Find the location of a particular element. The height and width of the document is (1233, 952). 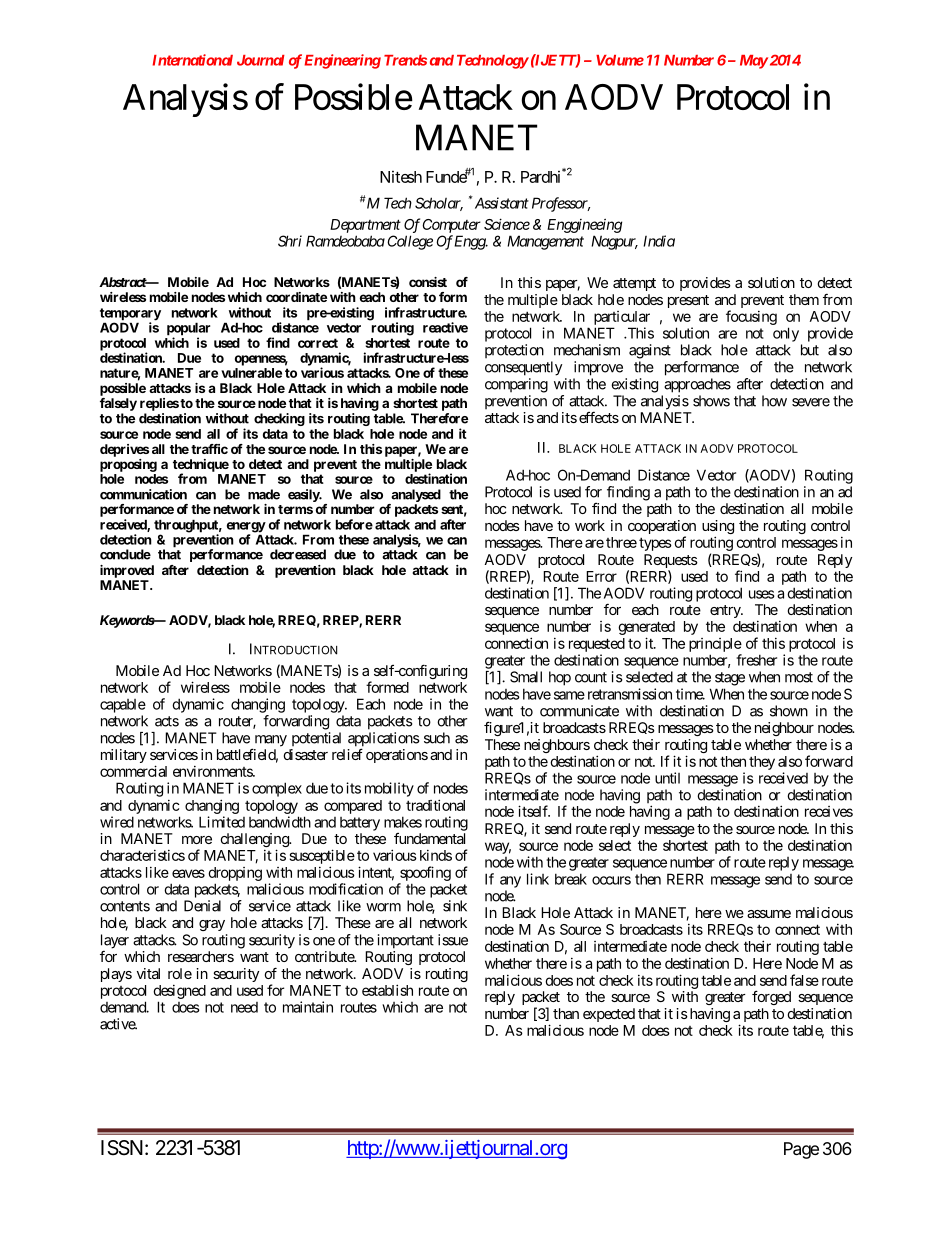

approaches is located at coordinates (697, 385).
